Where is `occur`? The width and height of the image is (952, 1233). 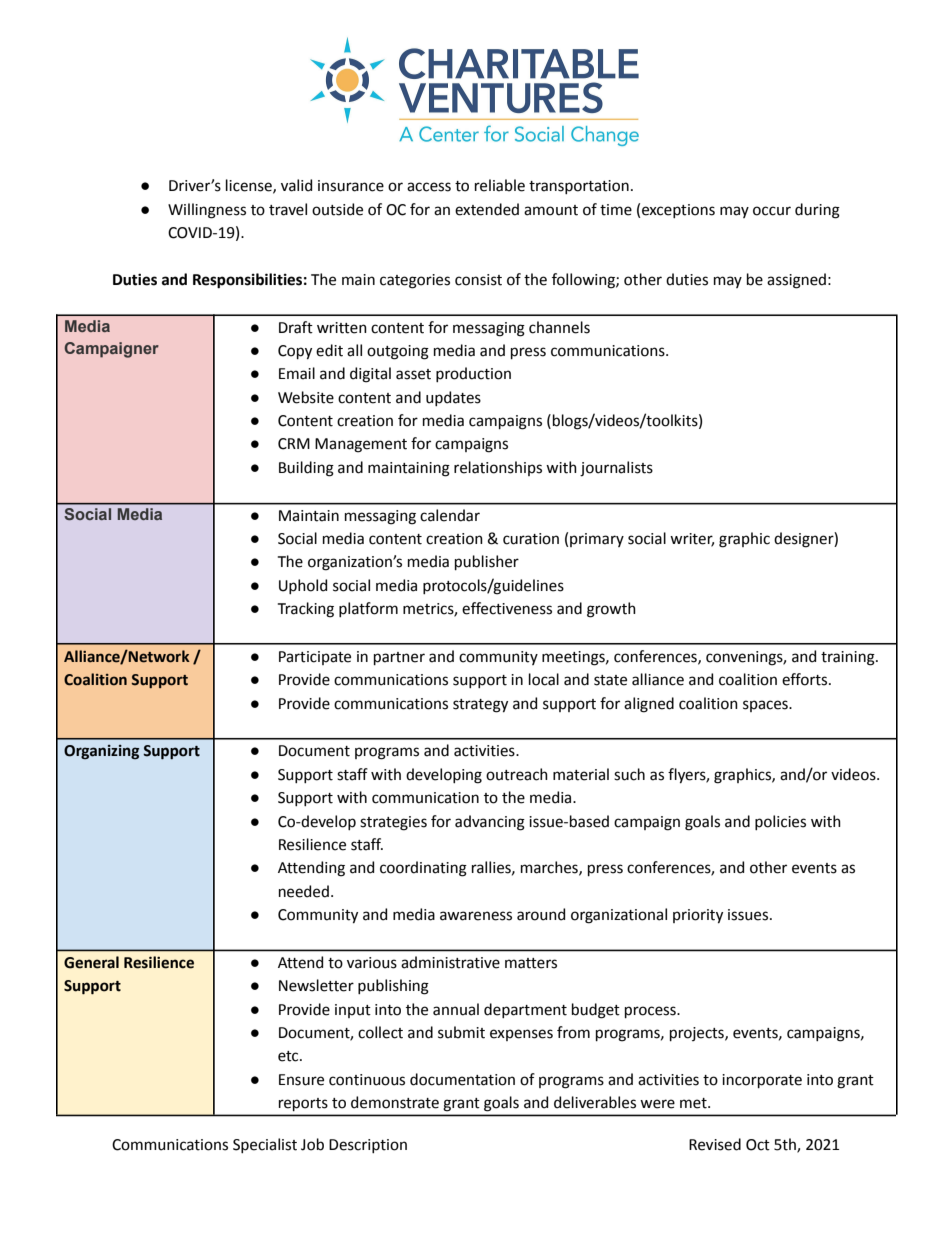 occur is located at coordinates (772, 211).
